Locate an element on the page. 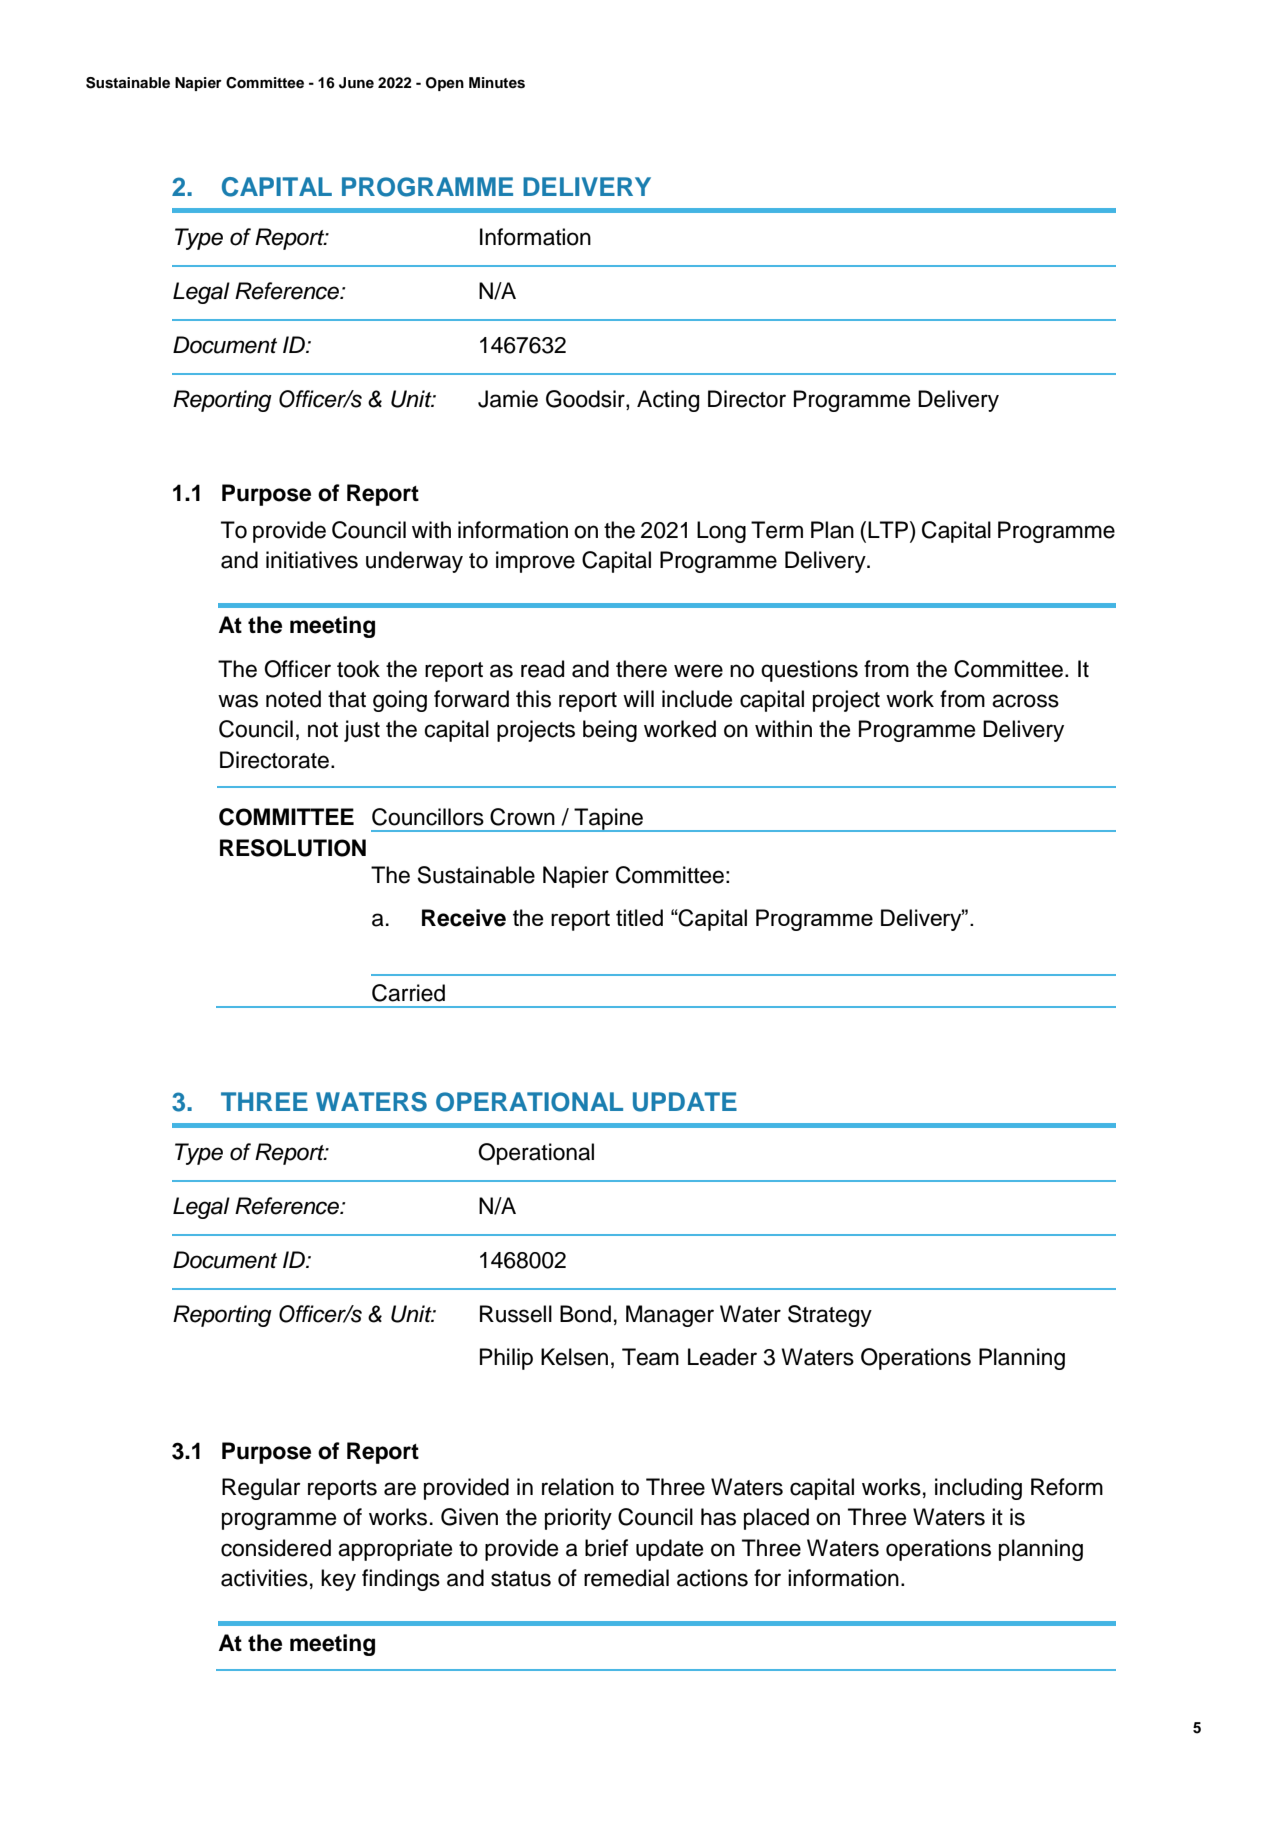  June is located at coordinates (356, 83).
